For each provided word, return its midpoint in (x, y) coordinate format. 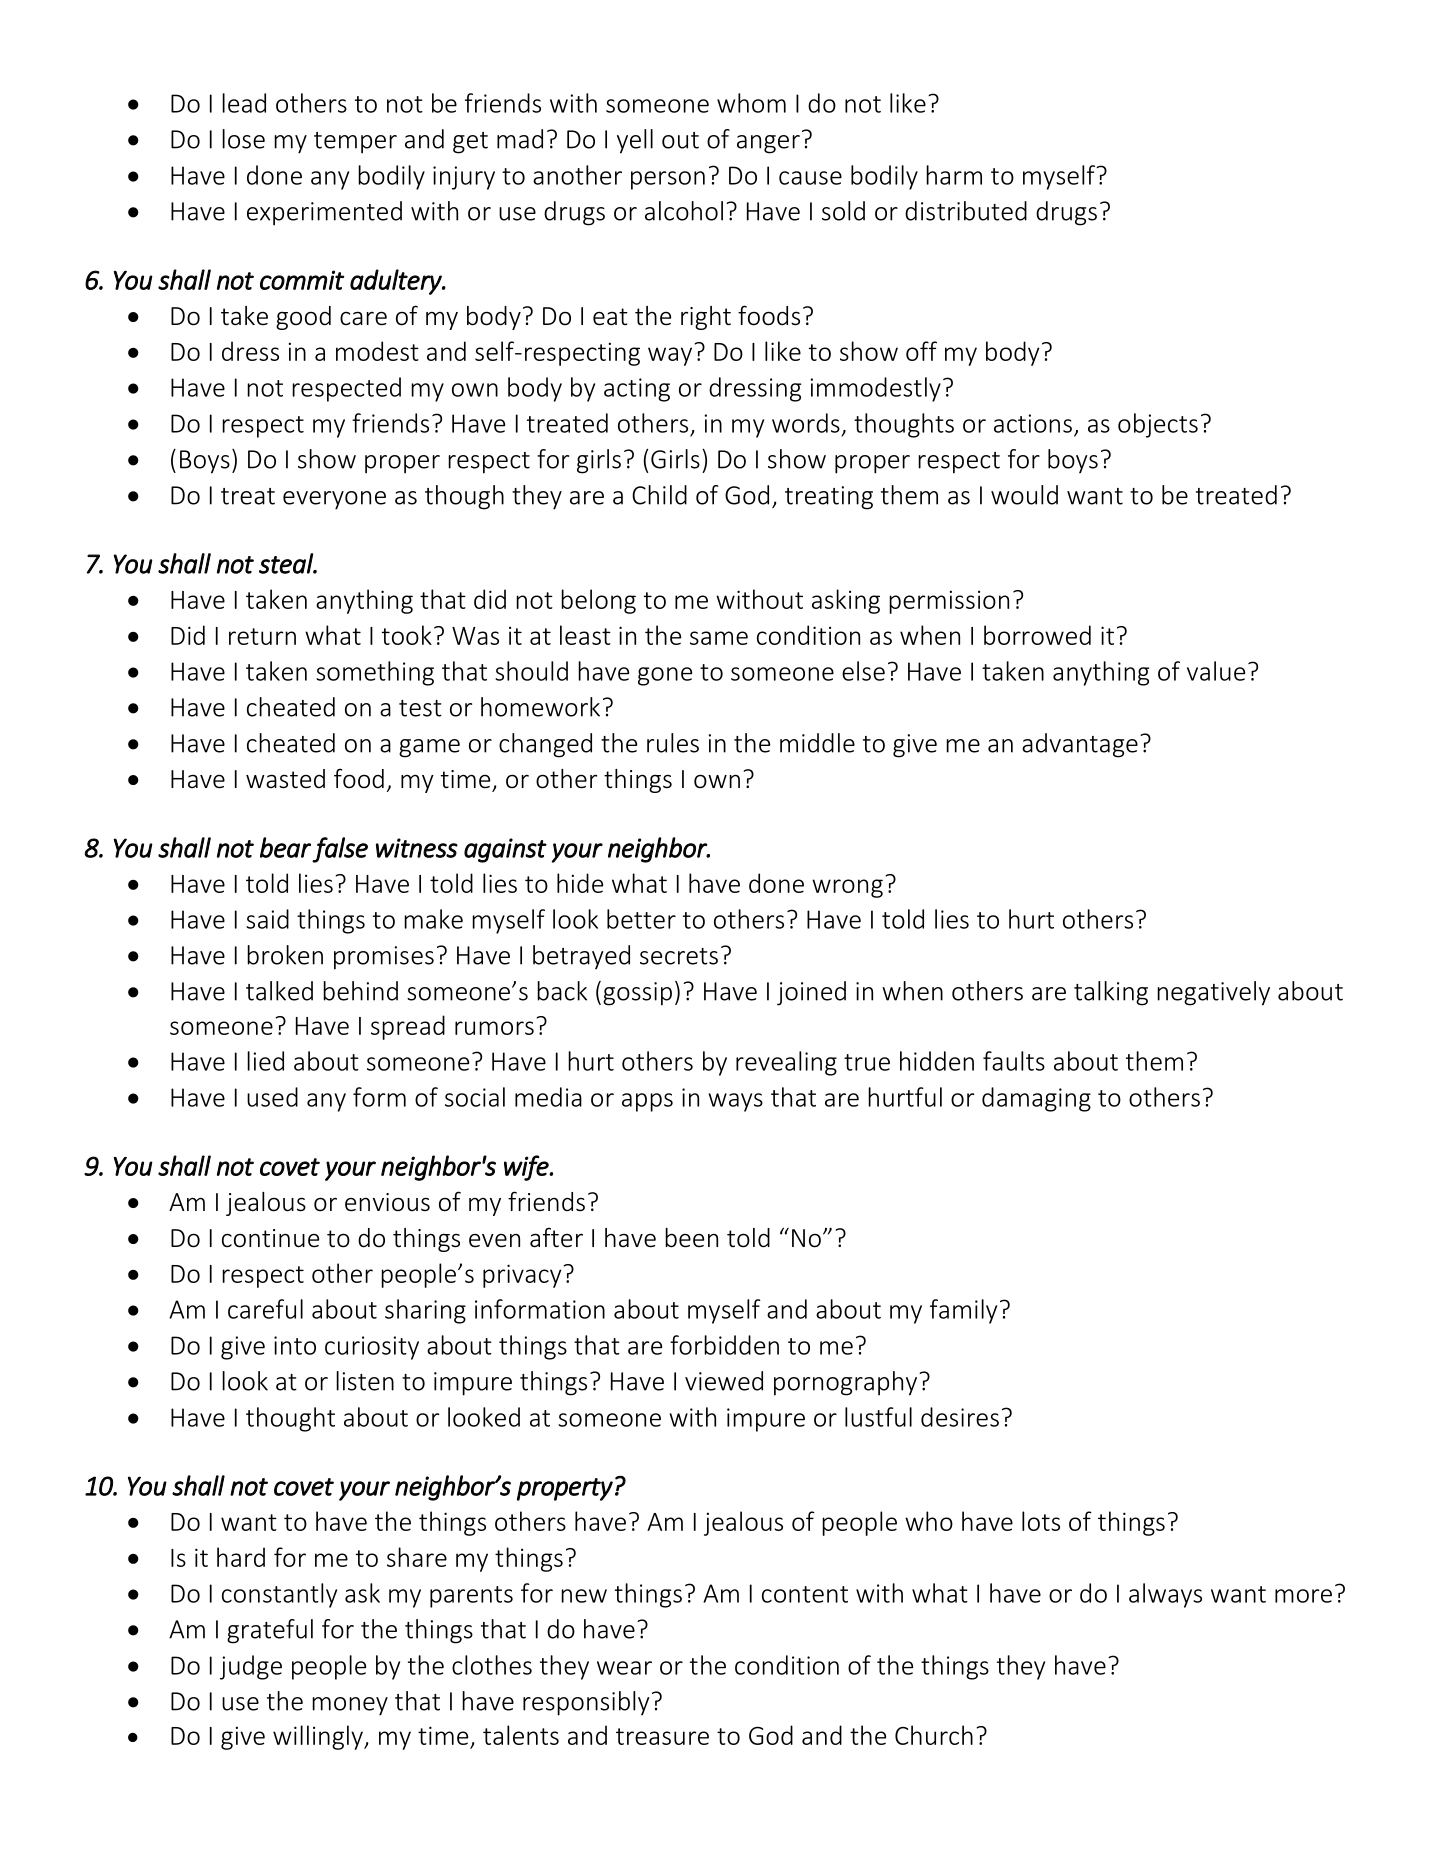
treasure (662, 1736)
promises (384, 958)
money (350, 1706)
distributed (966, 211)
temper (355, 143)
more (1303, 1596)
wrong (847, 888)
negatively (1213, 993)
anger (768, 144)
